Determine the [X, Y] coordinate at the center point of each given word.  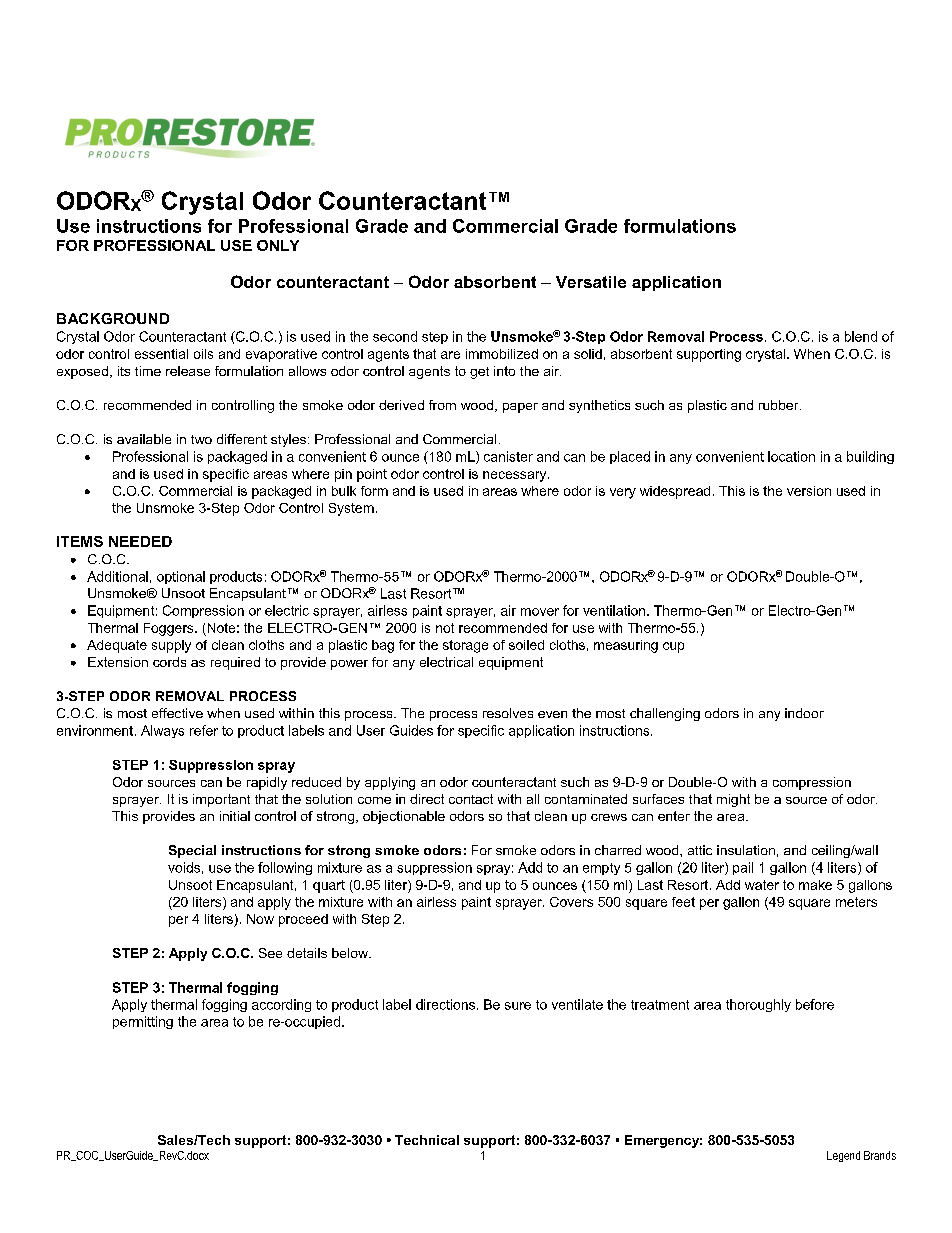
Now [260, 919]
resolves [508, 713]
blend [861, 336]
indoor [804, 713]
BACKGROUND [113, 318]
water [762, 885]
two [201, 439]
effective [177, 713]
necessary [516, 476]
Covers [571, 902]
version [809, 491]
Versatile [591, 282]
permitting [143, 1022]
